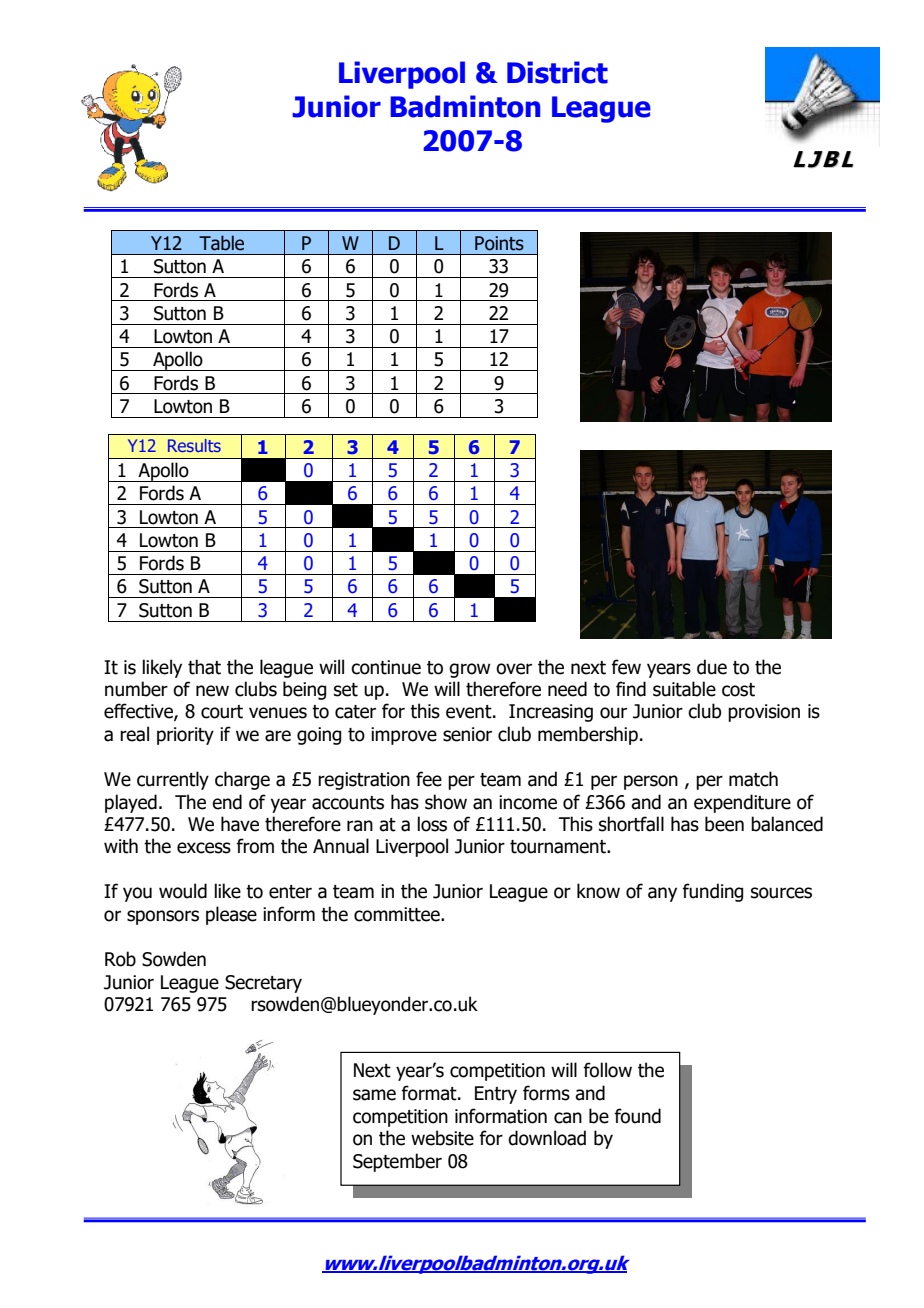 The image size is (924, 1308). Describe the element at coordinates (712, 667) in the screenshot. I see `due` at that location.
